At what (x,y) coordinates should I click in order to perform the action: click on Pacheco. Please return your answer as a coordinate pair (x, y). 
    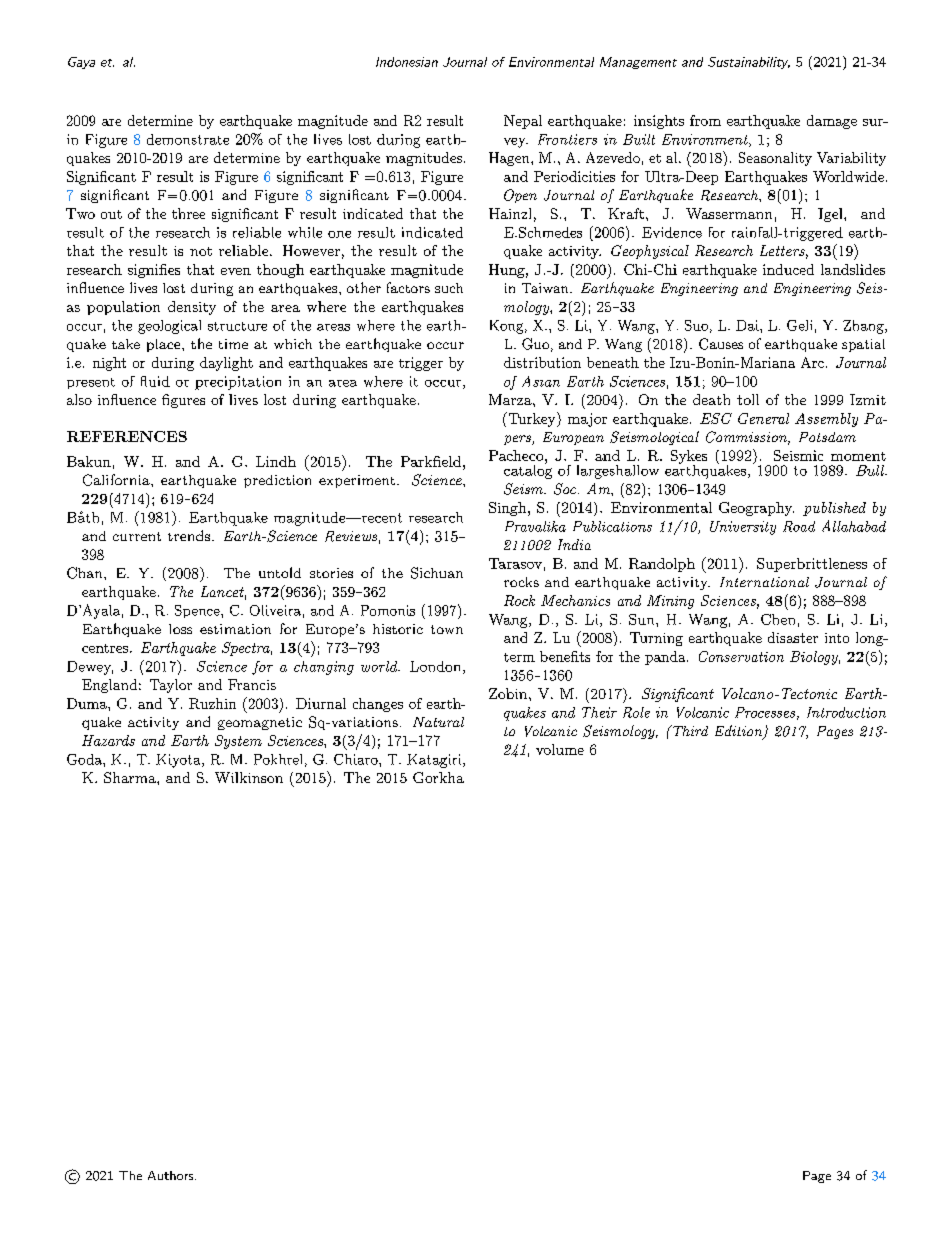
    Looking at the image, I should click on (517, 455).
